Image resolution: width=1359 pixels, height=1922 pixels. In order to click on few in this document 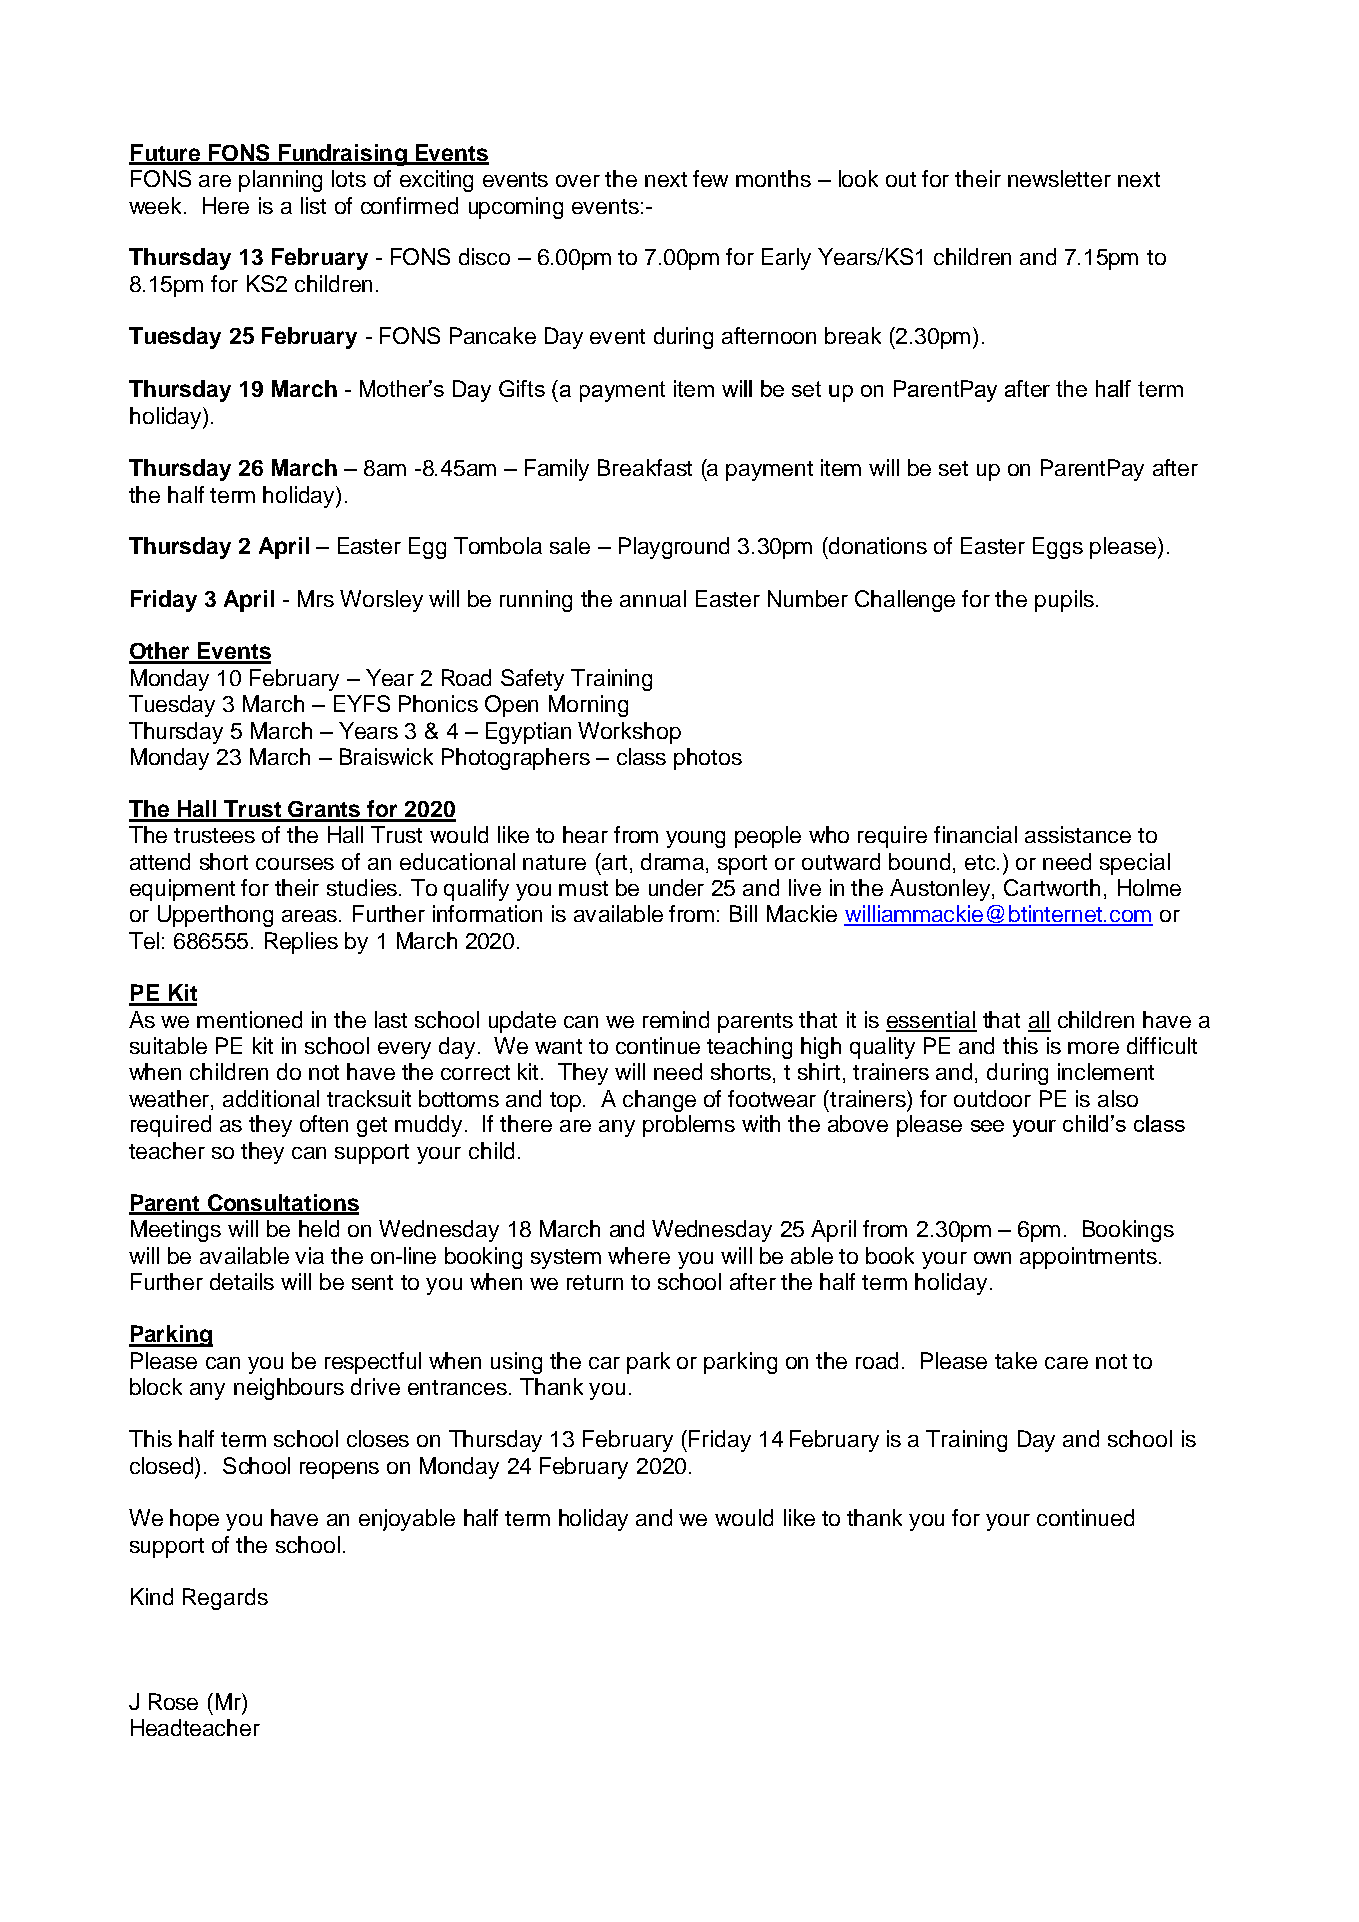, I will do `click(710, 178)`.
